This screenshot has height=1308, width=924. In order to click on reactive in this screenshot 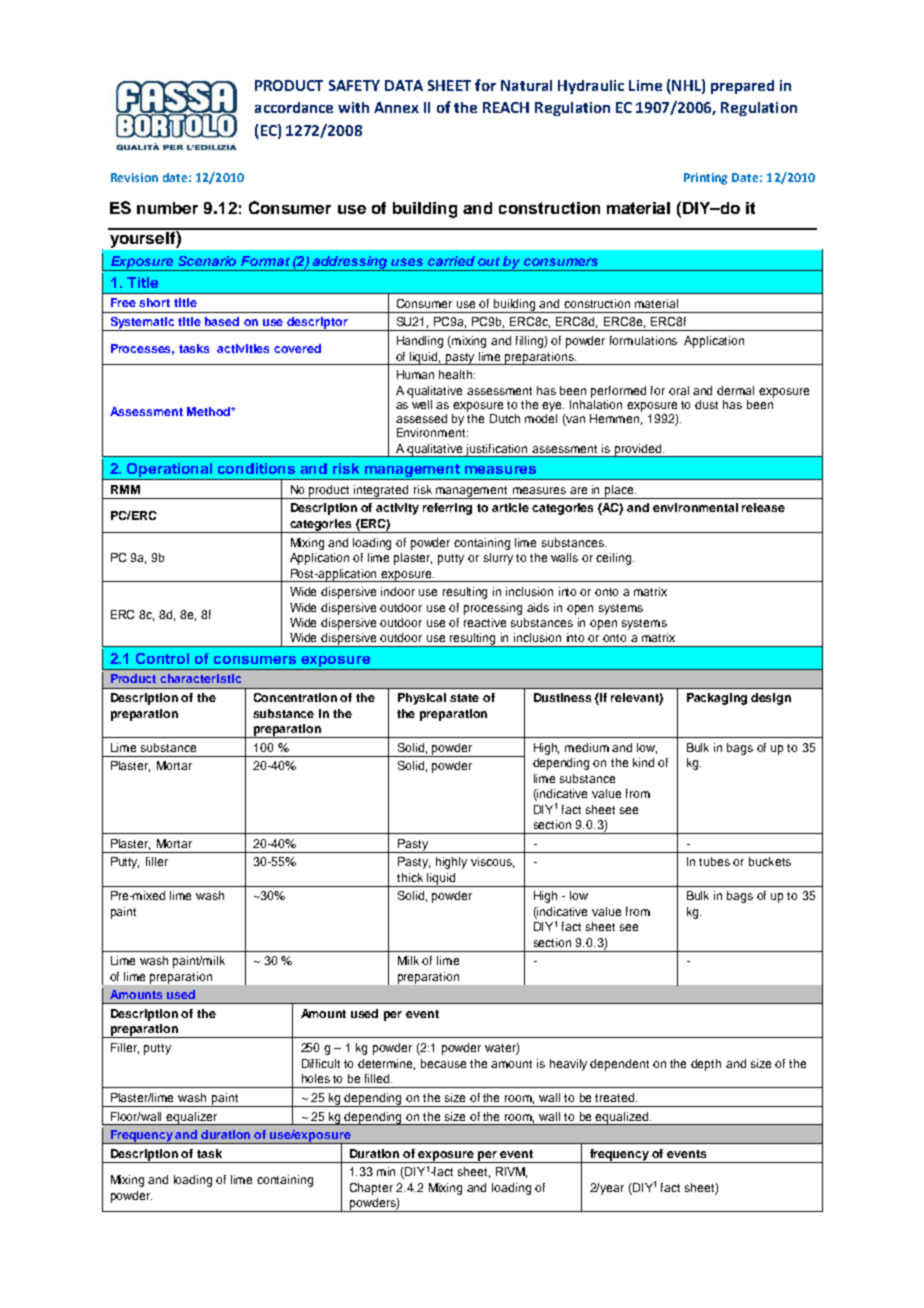, I will do `click(485, 622)`.
